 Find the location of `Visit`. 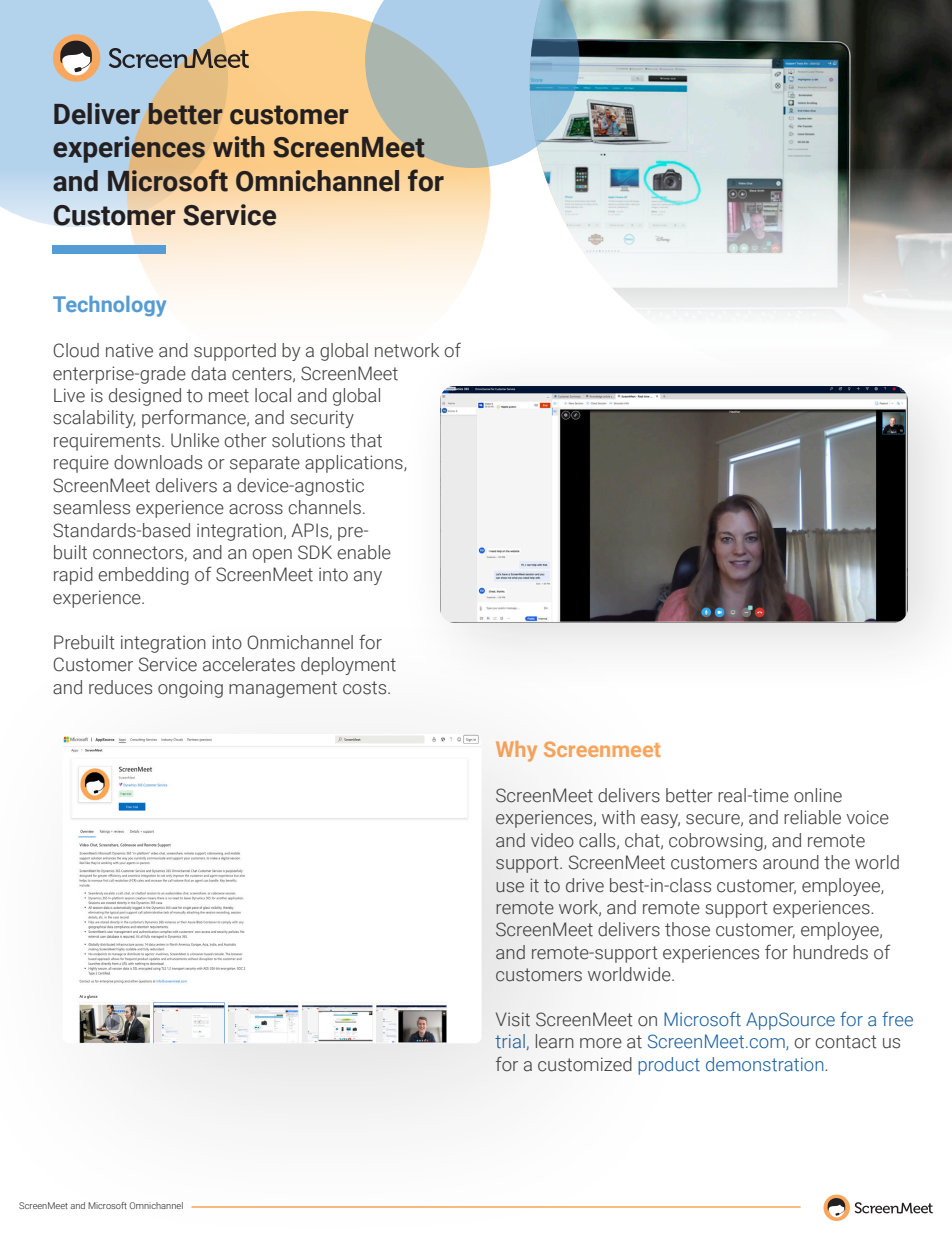

Visit is located at coordinates (513, 1019).
